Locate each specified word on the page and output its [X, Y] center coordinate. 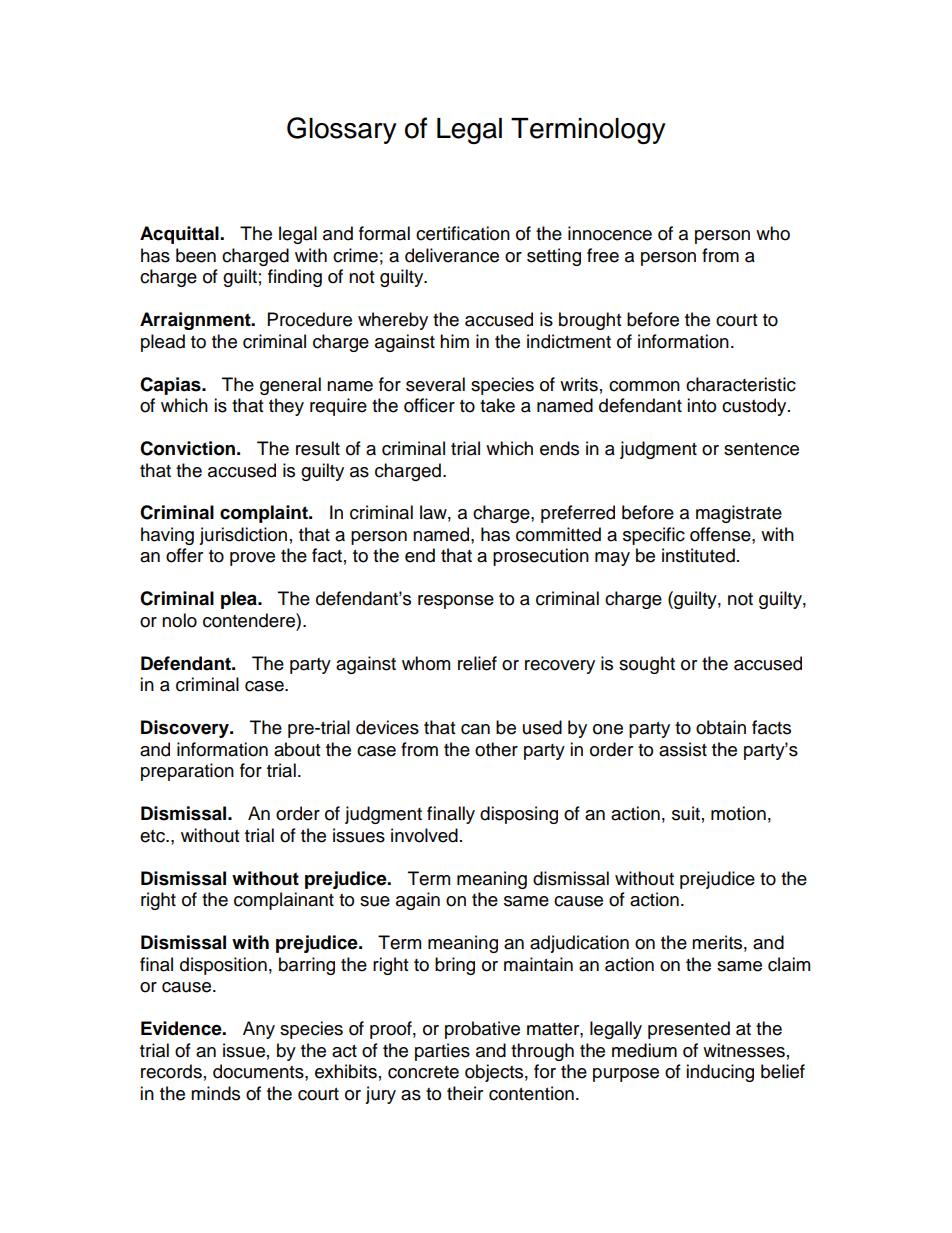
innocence [610, 233]
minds [215, 1093]
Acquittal [180, 235]
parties [442, 1052]
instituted [698, 555]
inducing [720, 1073]
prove [252, 559]
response [456, 602]
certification [463, 233]
